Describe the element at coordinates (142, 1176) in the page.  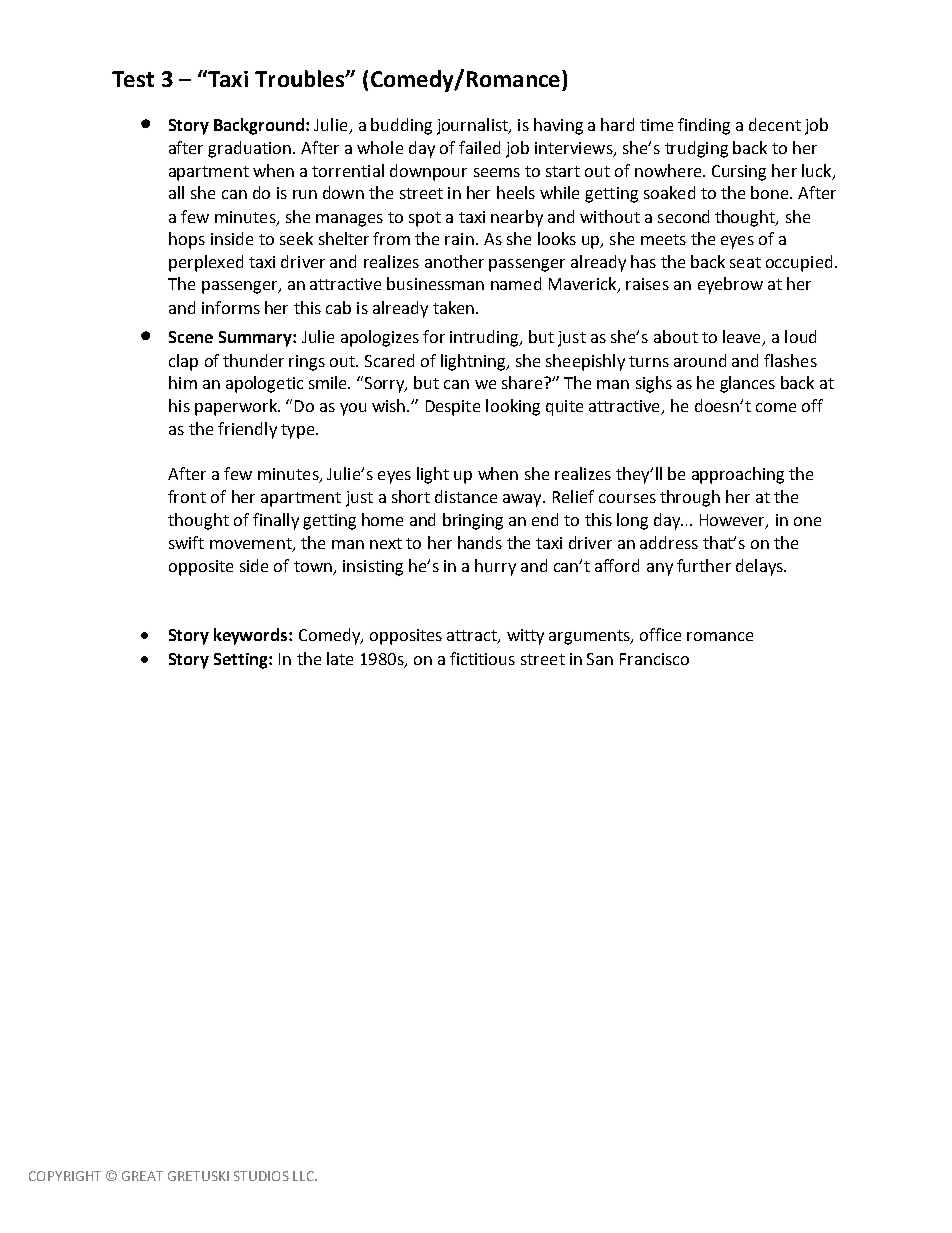
I see `GREAT` at that location.
